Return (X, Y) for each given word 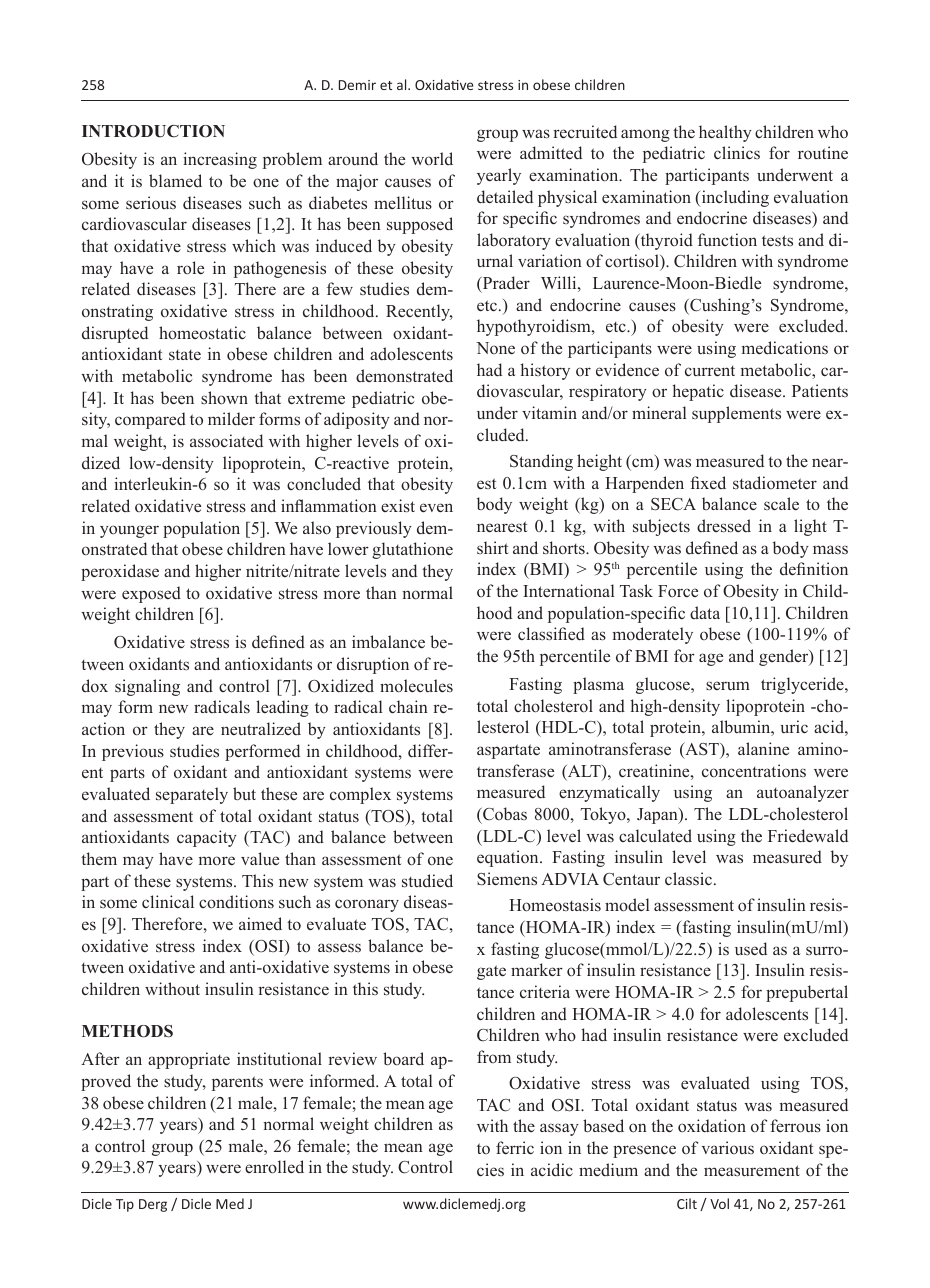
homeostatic (202, 333)
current (710, 371)
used (751, 949)
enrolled (274, 1167)
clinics (737, 152)
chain (408, 706)
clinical (168, 901)
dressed (724, 526)
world (432, 159)
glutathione (412, 550)
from (494, 1056)
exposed (151, 594)
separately (192, 795)
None (495, 348)
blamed (175, 180)
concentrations (754, 771)
